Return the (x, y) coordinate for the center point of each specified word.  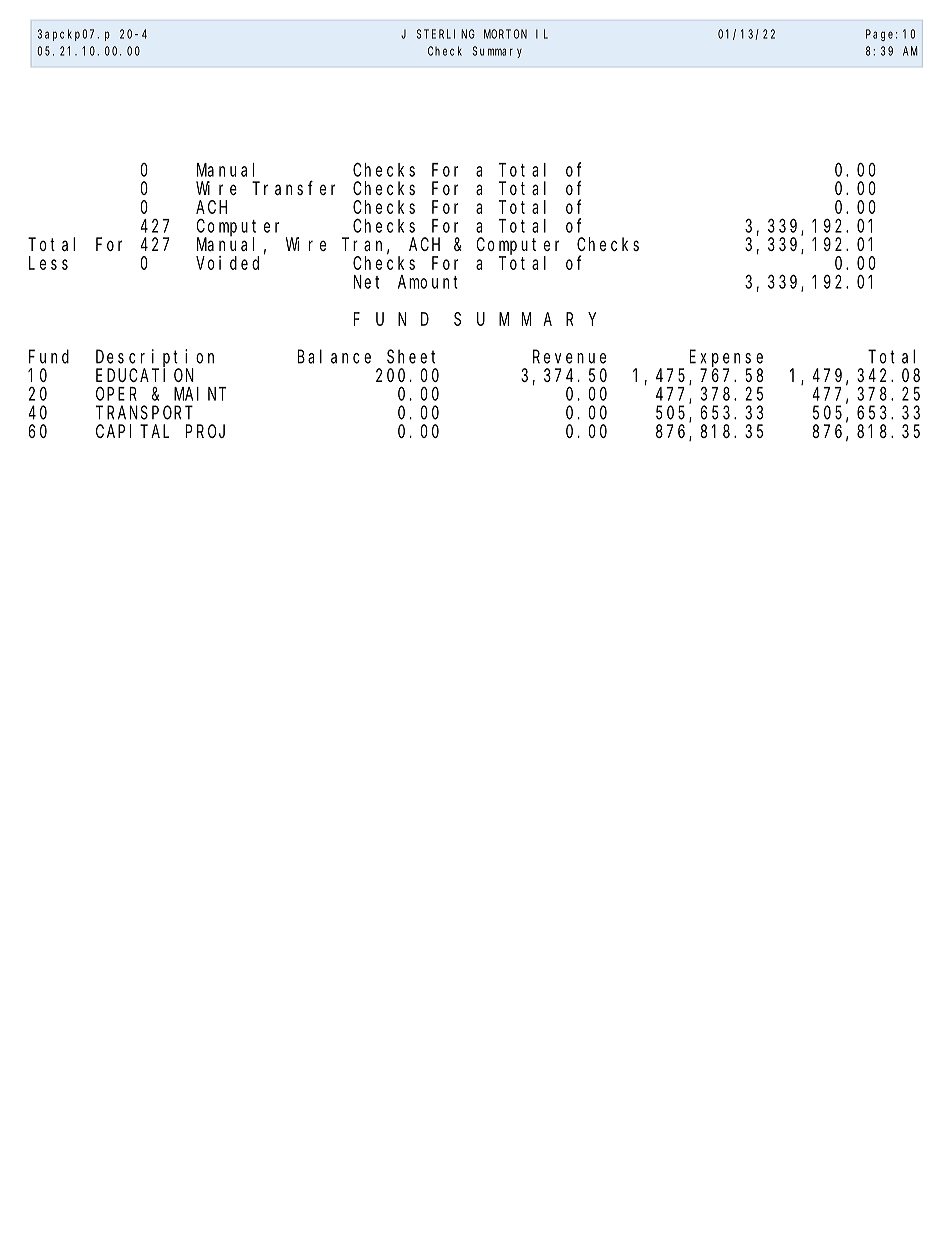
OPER (116, 394)
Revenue (569, 357)
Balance (334, 356)
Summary (497, 52)
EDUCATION (145, 375)
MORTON (505, 34)
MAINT (200, 394)
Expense (726, 359)
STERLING (446, 34)
